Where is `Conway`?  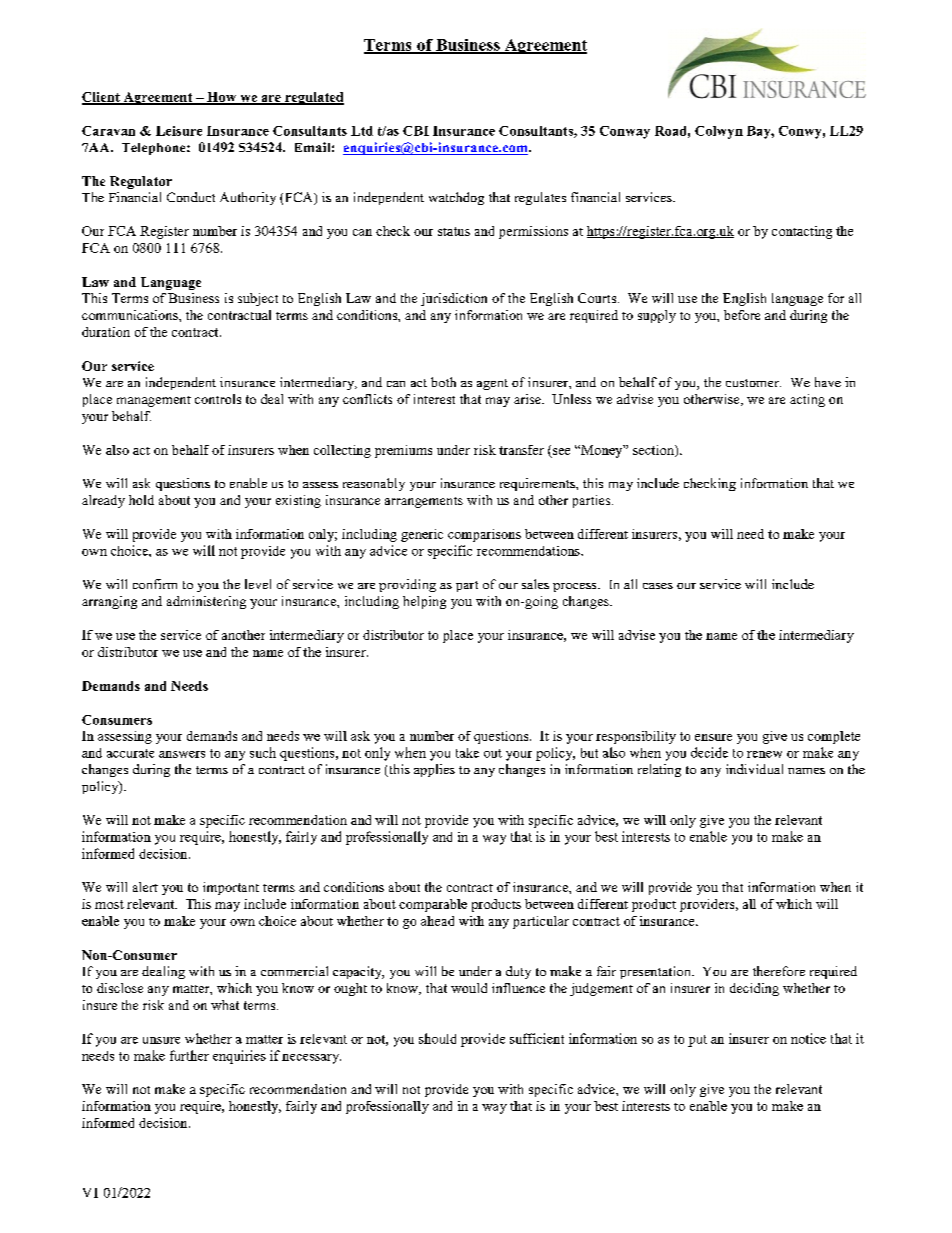
Conway is located at coordinates (625, 132).
